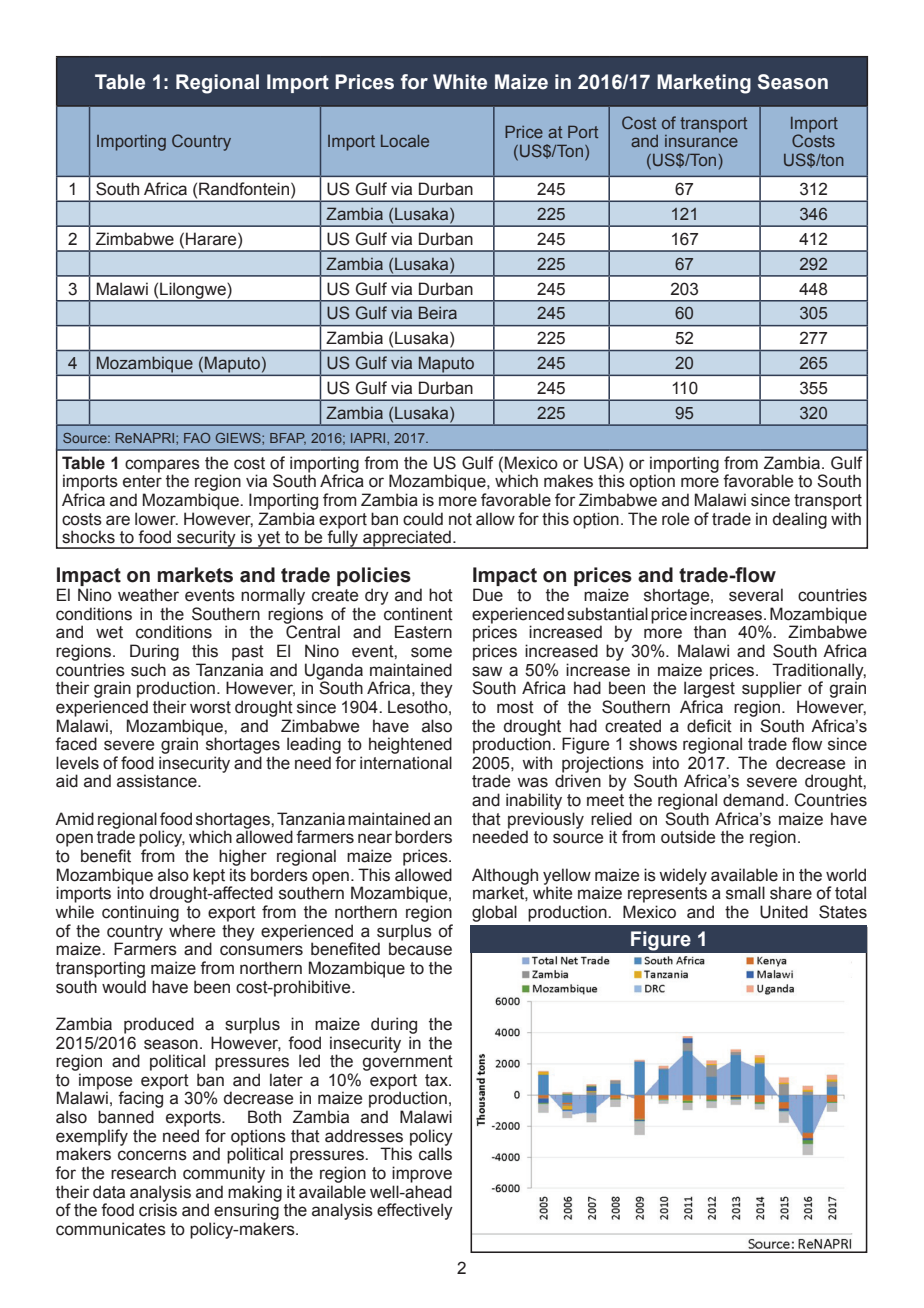 Image resolution: width=924 pixels, height=1308 pixels. Describe the element at coordinates (158, 1209) in the document. I see `crisis` at that location.
